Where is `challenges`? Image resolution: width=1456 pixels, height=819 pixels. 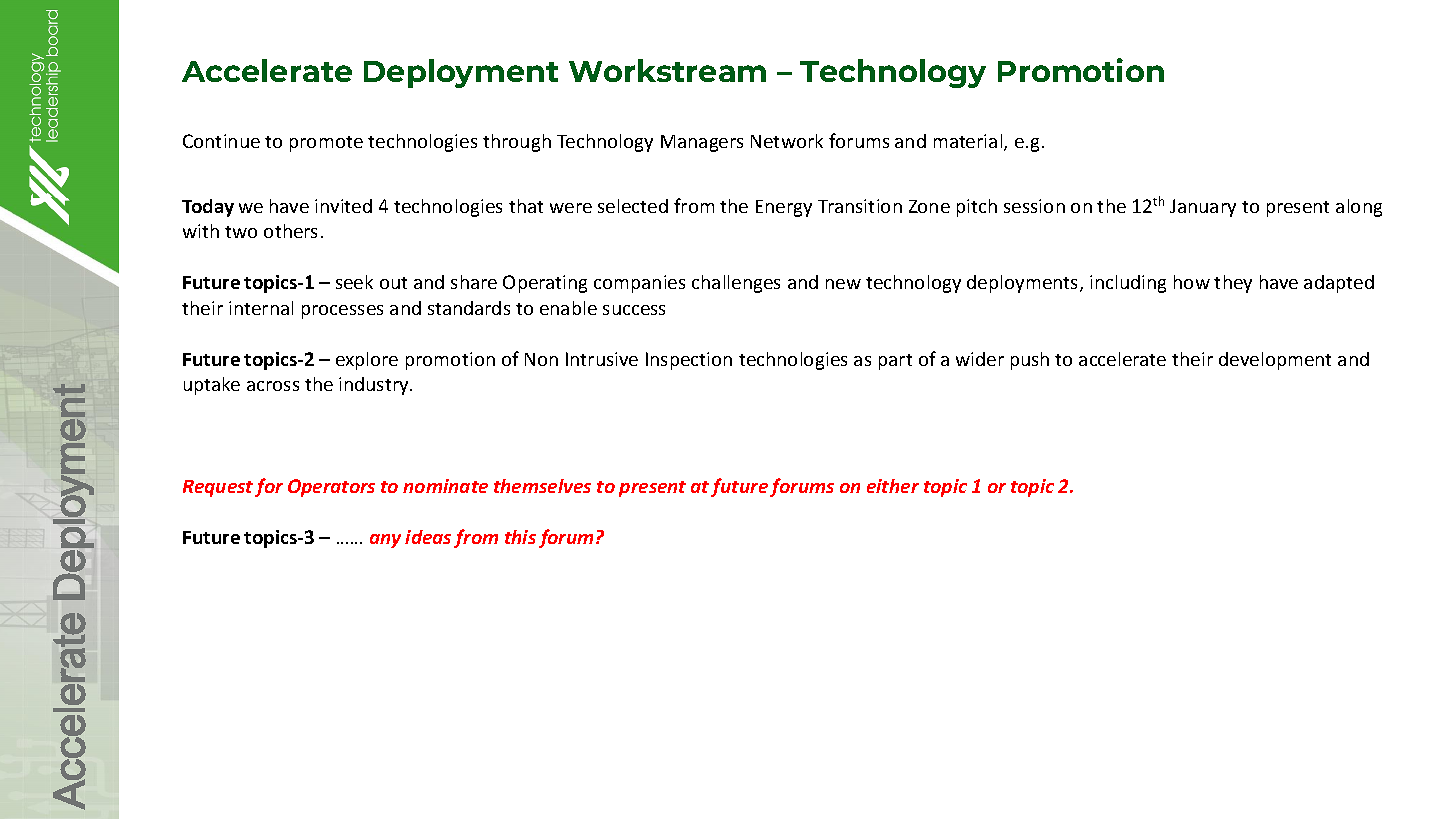 challenges is located at coordinates (736, 284).
